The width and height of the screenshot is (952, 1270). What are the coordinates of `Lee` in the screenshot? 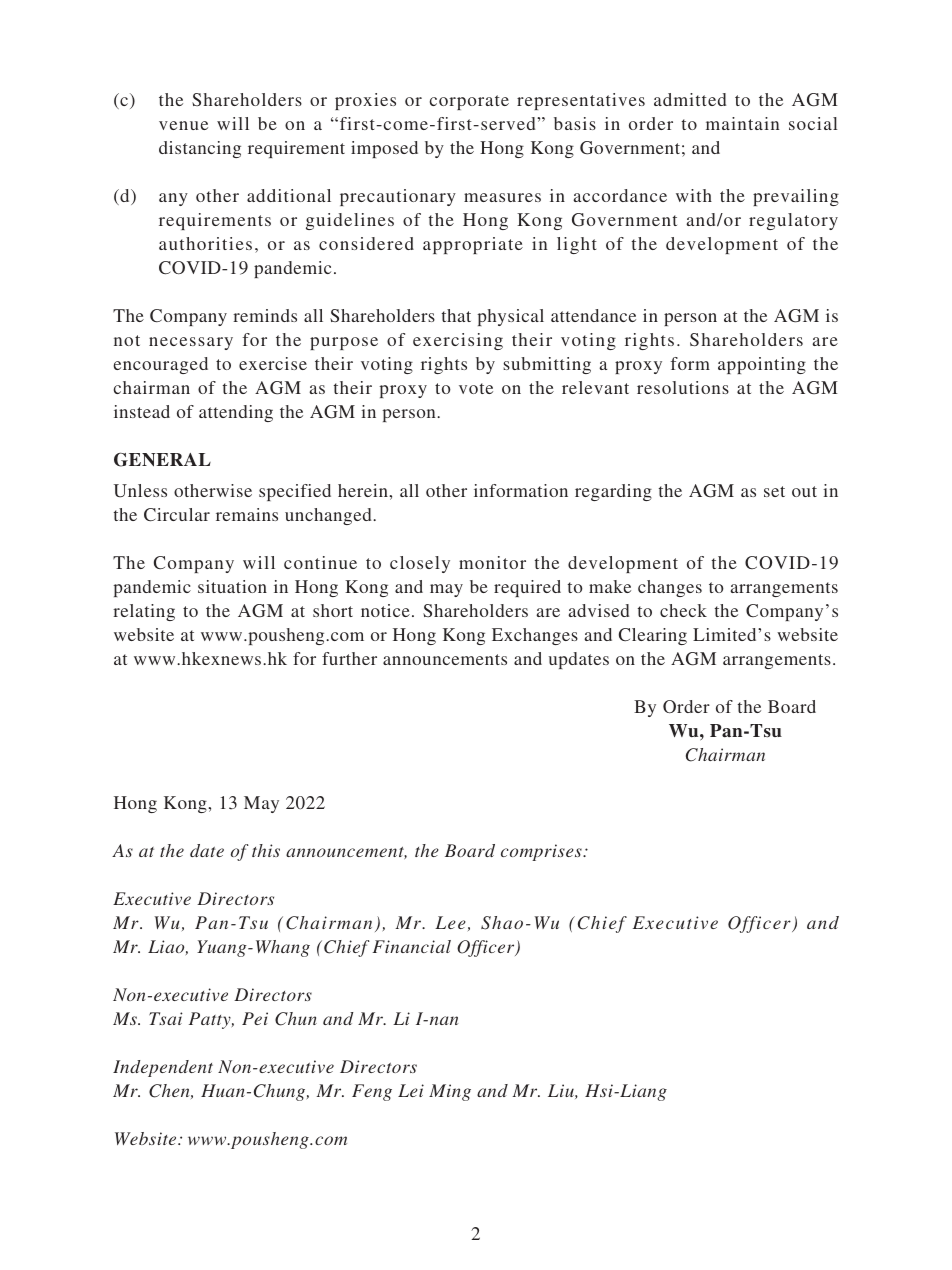 It's located at (450, 922).
